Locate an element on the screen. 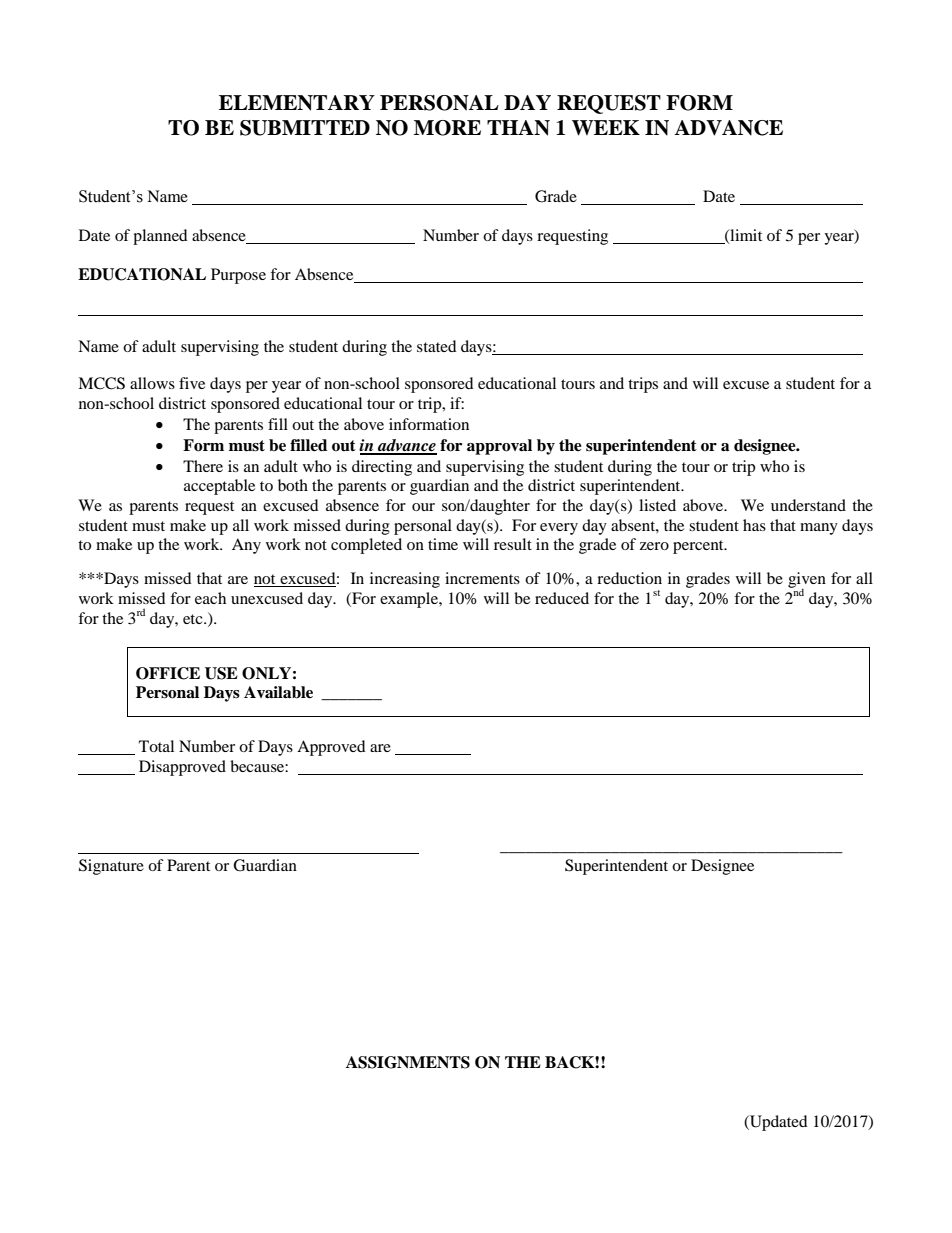  WEEK is located at coordinates (606, 128).
